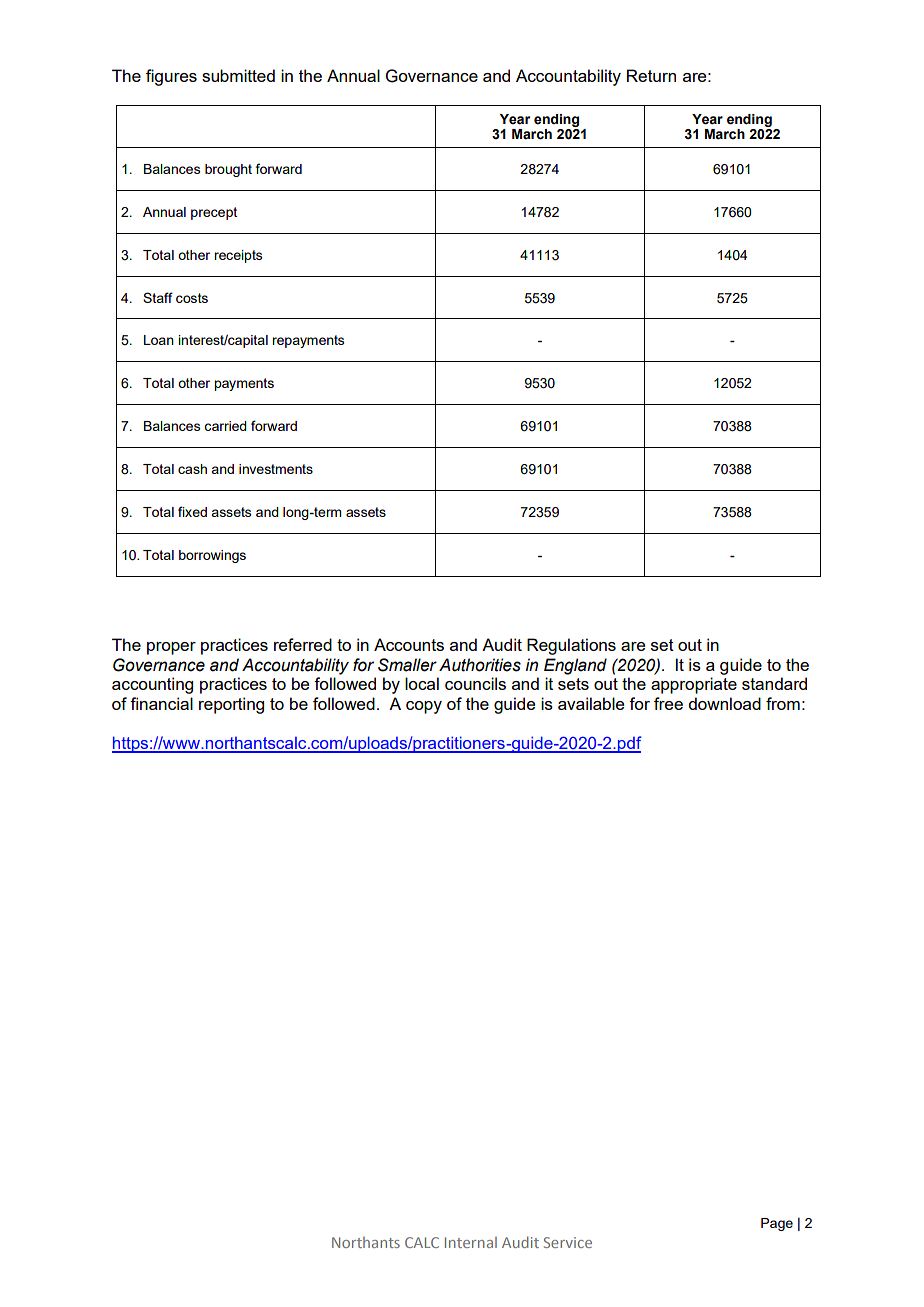 This document has width=924, height=1307. I want to click on Internal, so click(471, 1242).
